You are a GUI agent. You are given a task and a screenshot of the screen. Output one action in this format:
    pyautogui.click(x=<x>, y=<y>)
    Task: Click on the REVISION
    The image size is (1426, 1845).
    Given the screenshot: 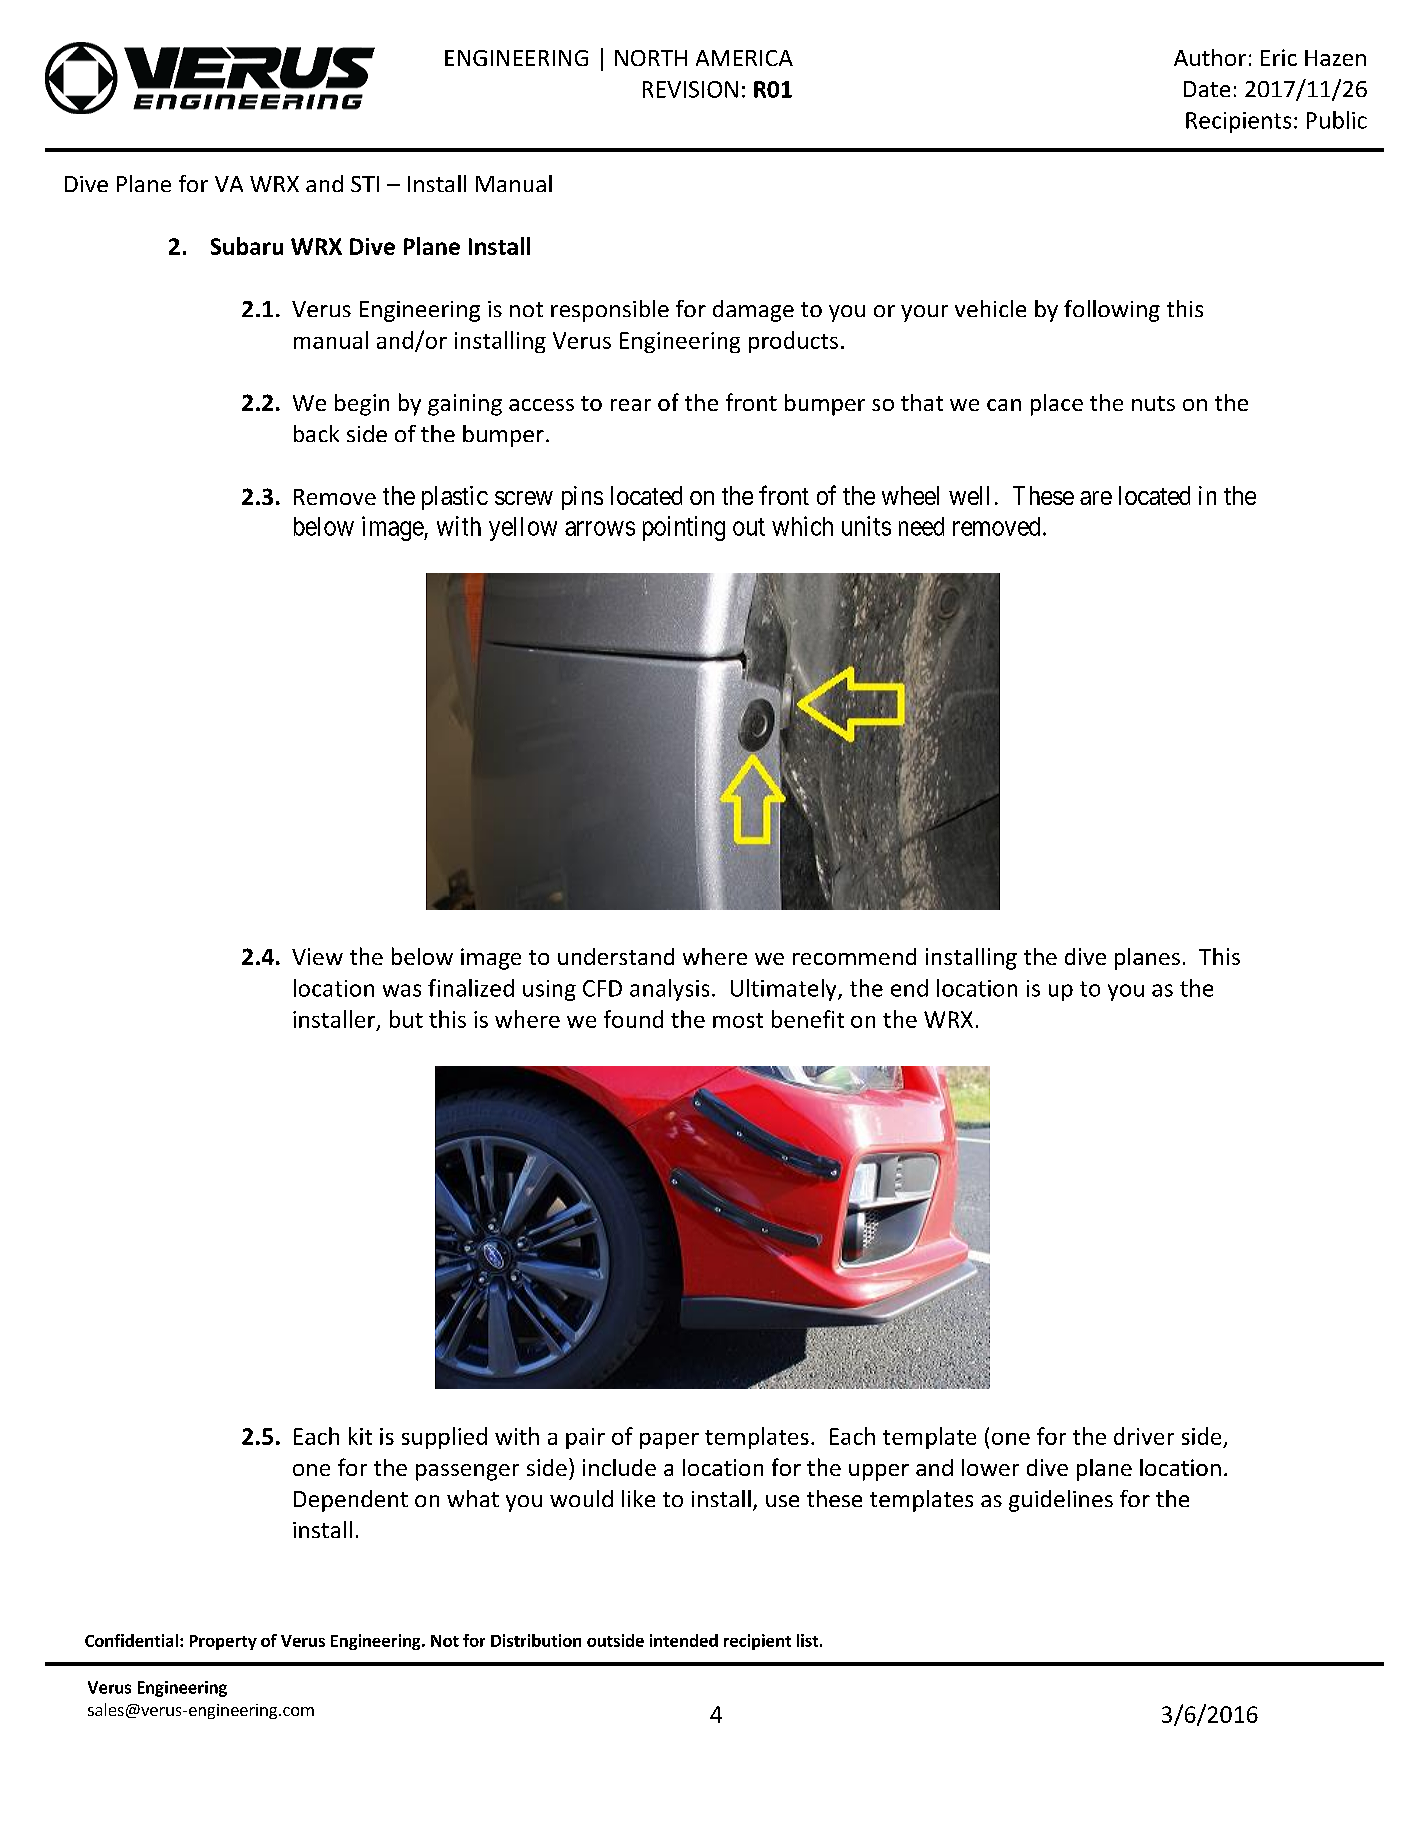 What is the action you would take?
    pyautogui.click(x=690, y=89)
